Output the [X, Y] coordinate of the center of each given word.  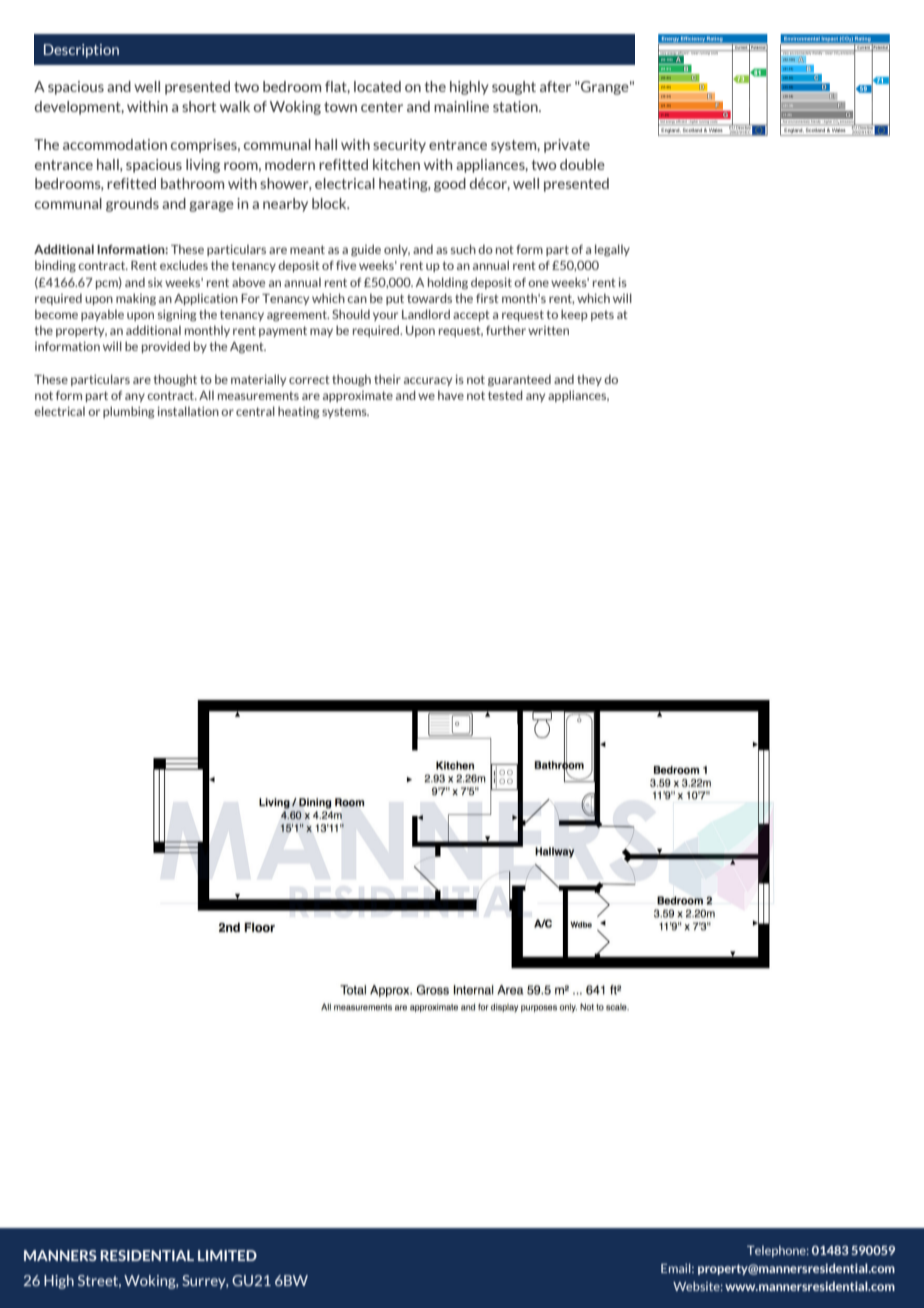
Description [81, 51]
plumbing [128, 412]
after [555, 86]
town [340, 107]
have [451, 395]
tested [505, 395]
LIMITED [227, 1255]
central [255, 411]
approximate [358, 396]
